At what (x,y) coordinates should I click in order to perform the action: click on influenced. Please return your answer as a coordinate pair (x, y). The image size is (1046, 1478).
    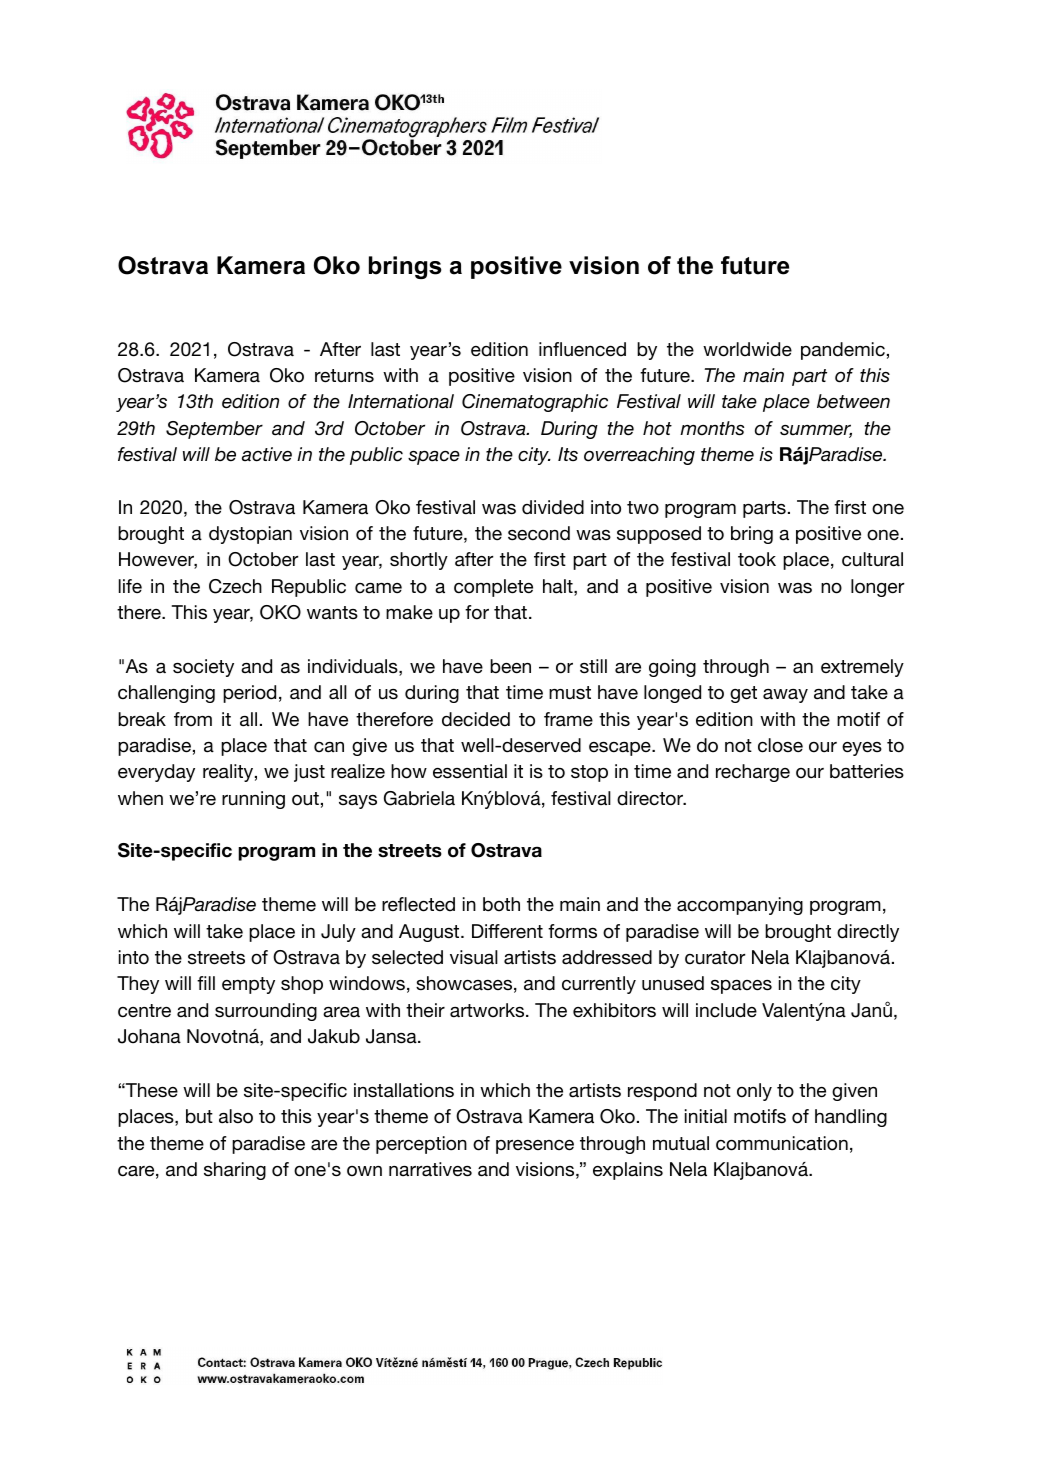
    Looking at the image, I should click on (582, 349).
